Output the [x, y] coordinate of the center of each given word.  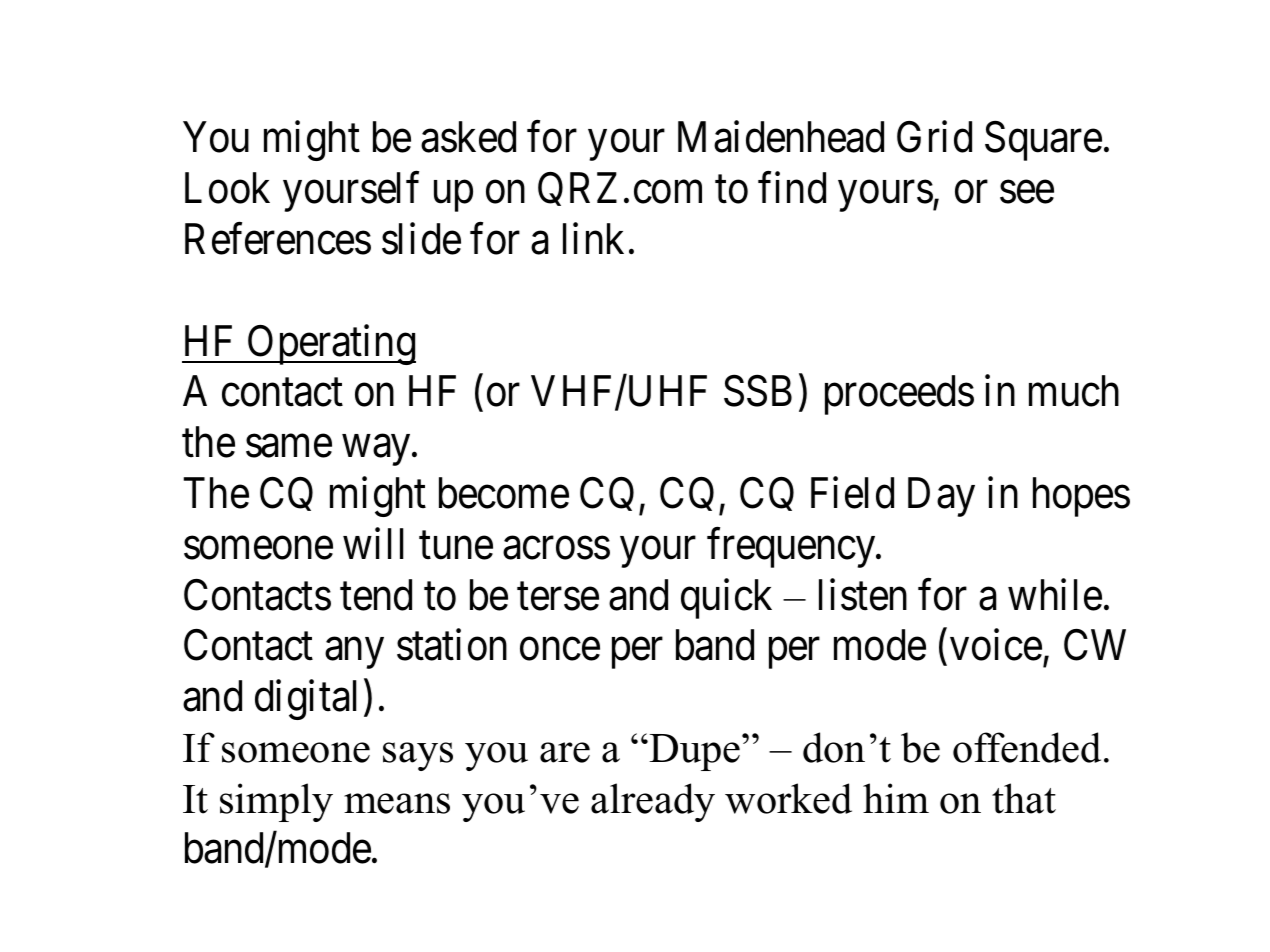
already [653, 802]
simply [276, 802]
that [1024, 798]
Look [227, 188]
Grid [934, 137]
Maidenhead [781, 137]
